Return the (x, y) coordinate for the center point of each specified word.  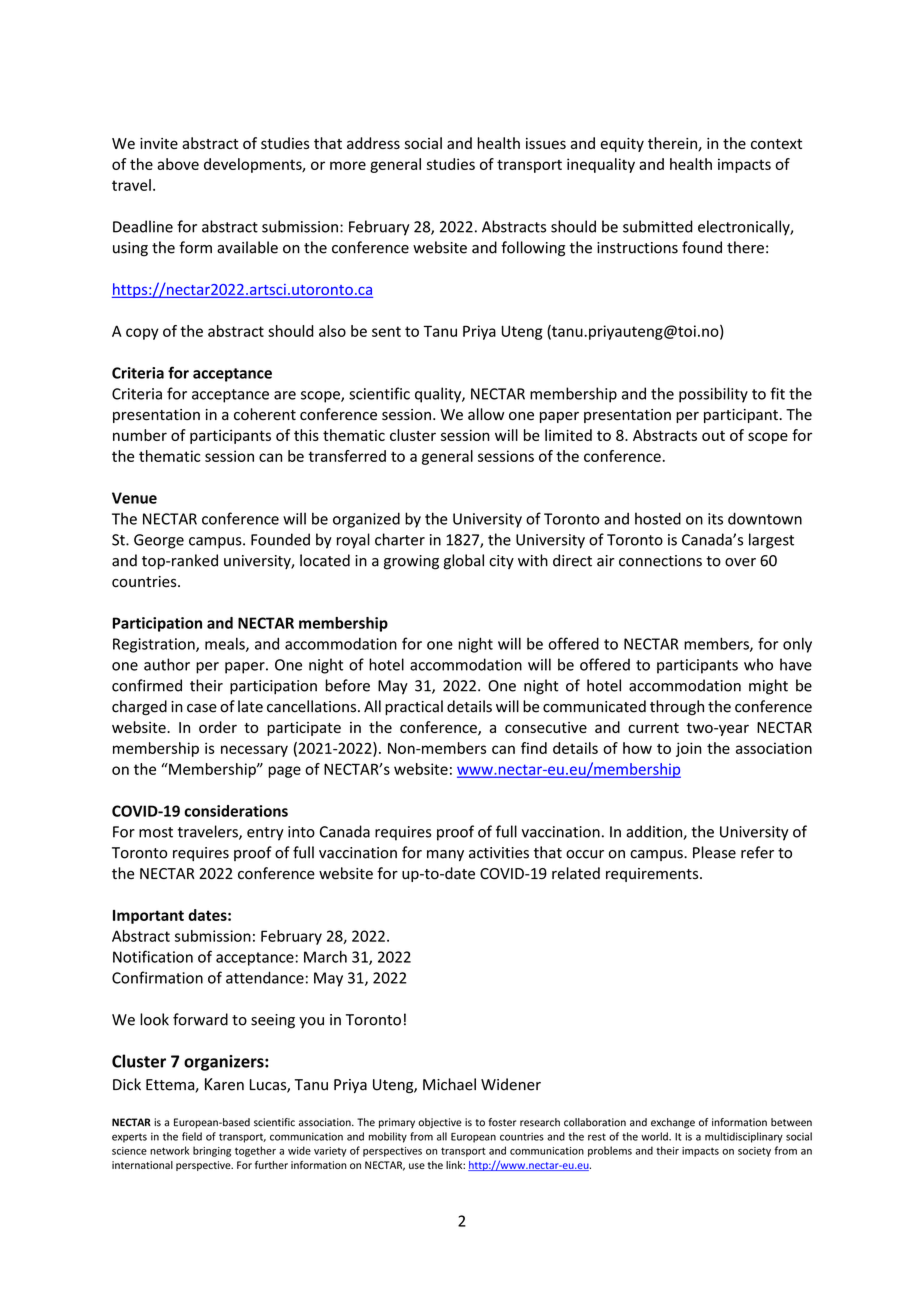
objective (440, 1123)
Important (148, 917)
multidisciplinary (744, 1137)
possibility (713, 395)
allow (486, 414)
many (445, 855)
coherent (265, 414)
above (178, 164)
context (776, 144)
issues (546, 143)
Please (714, 852)
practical (414, 707)
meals (226, 644)
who (758, 664)
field (192, 1136)
